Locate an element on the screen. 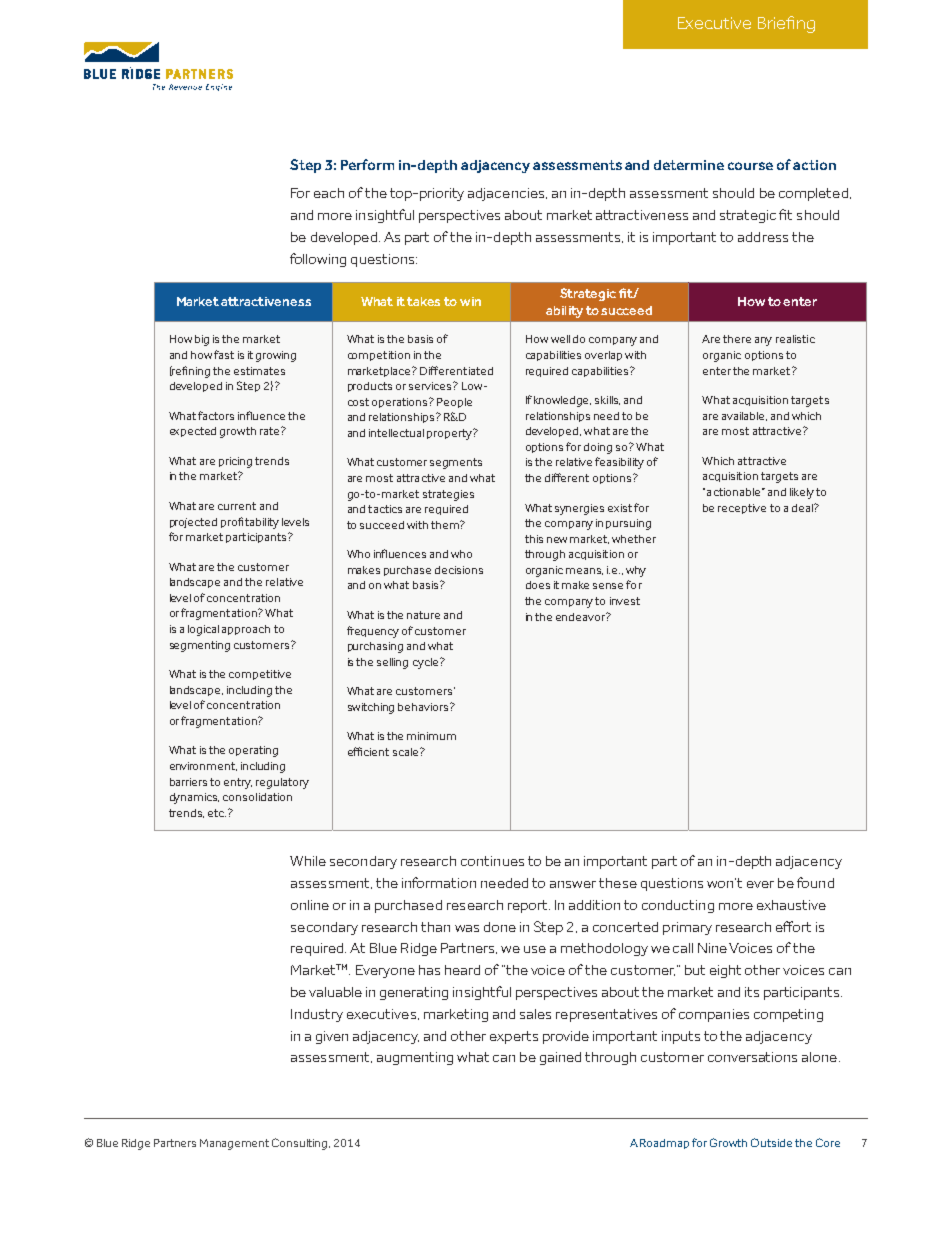  People is located at coordinates (454, 403).
